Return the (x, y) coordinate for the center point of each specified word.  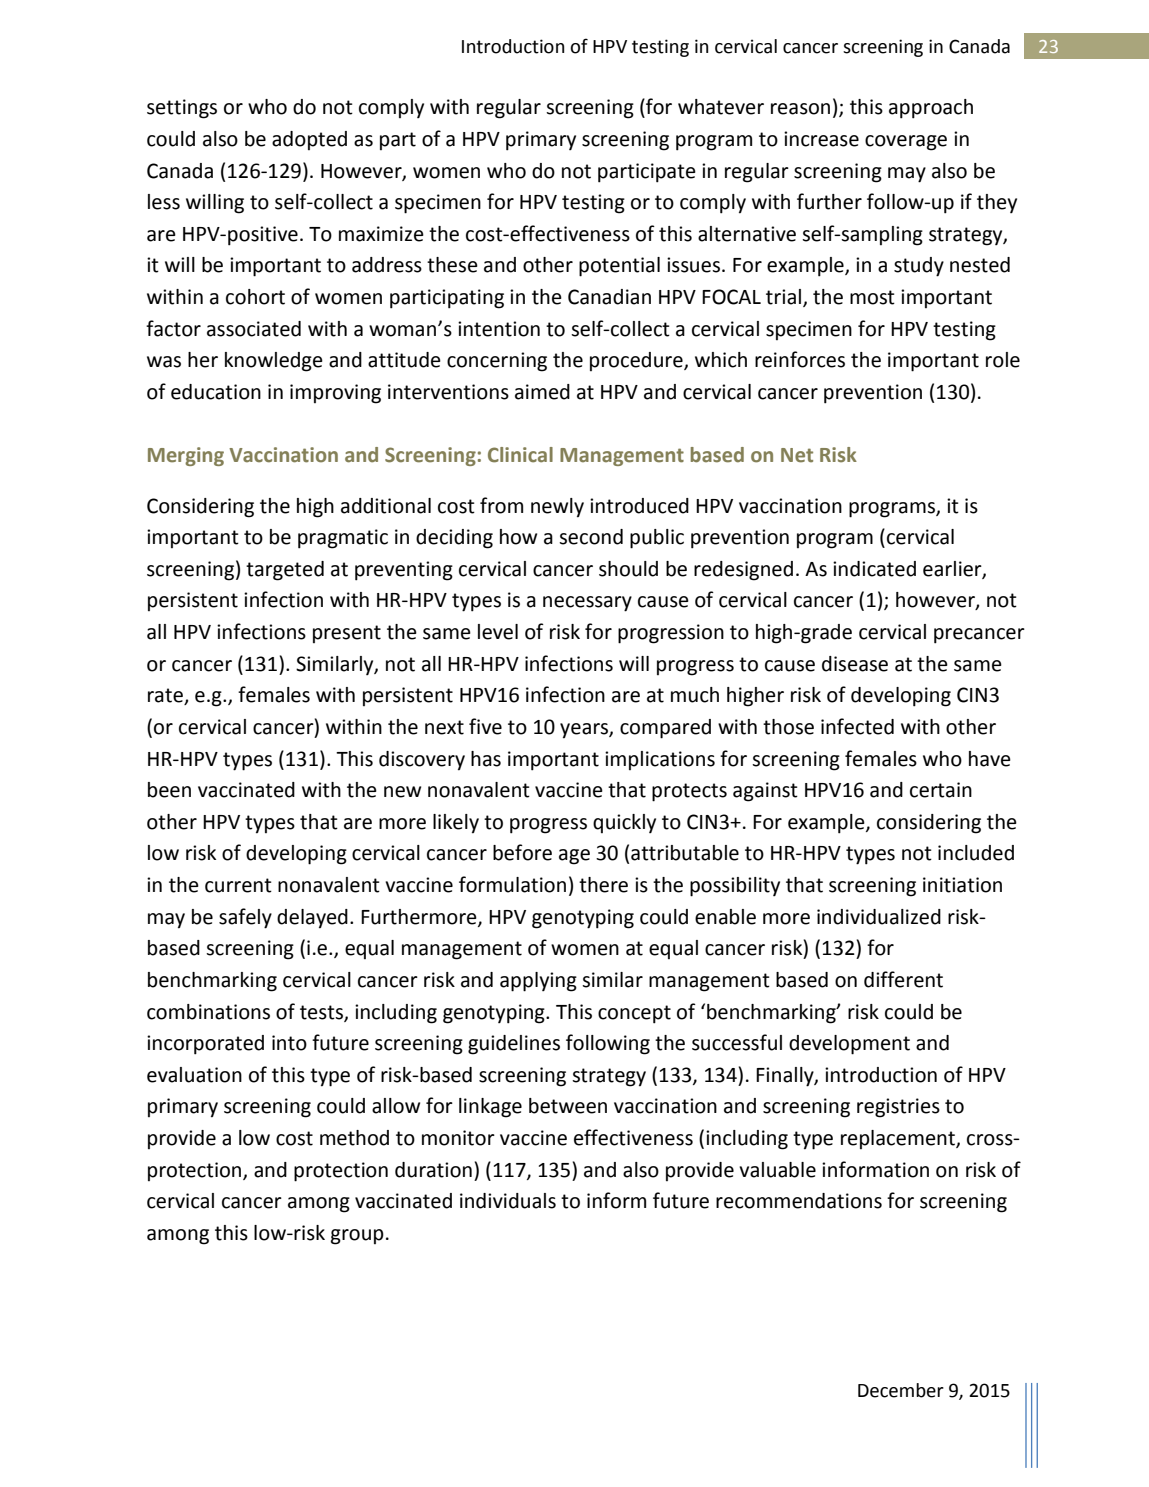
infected (857, 726)
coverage (906, 143)
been (169, 790)
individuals (508, 1201)
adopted (309, 140)
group (357, 1237)
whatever (721, 107)
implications (660, 760)
